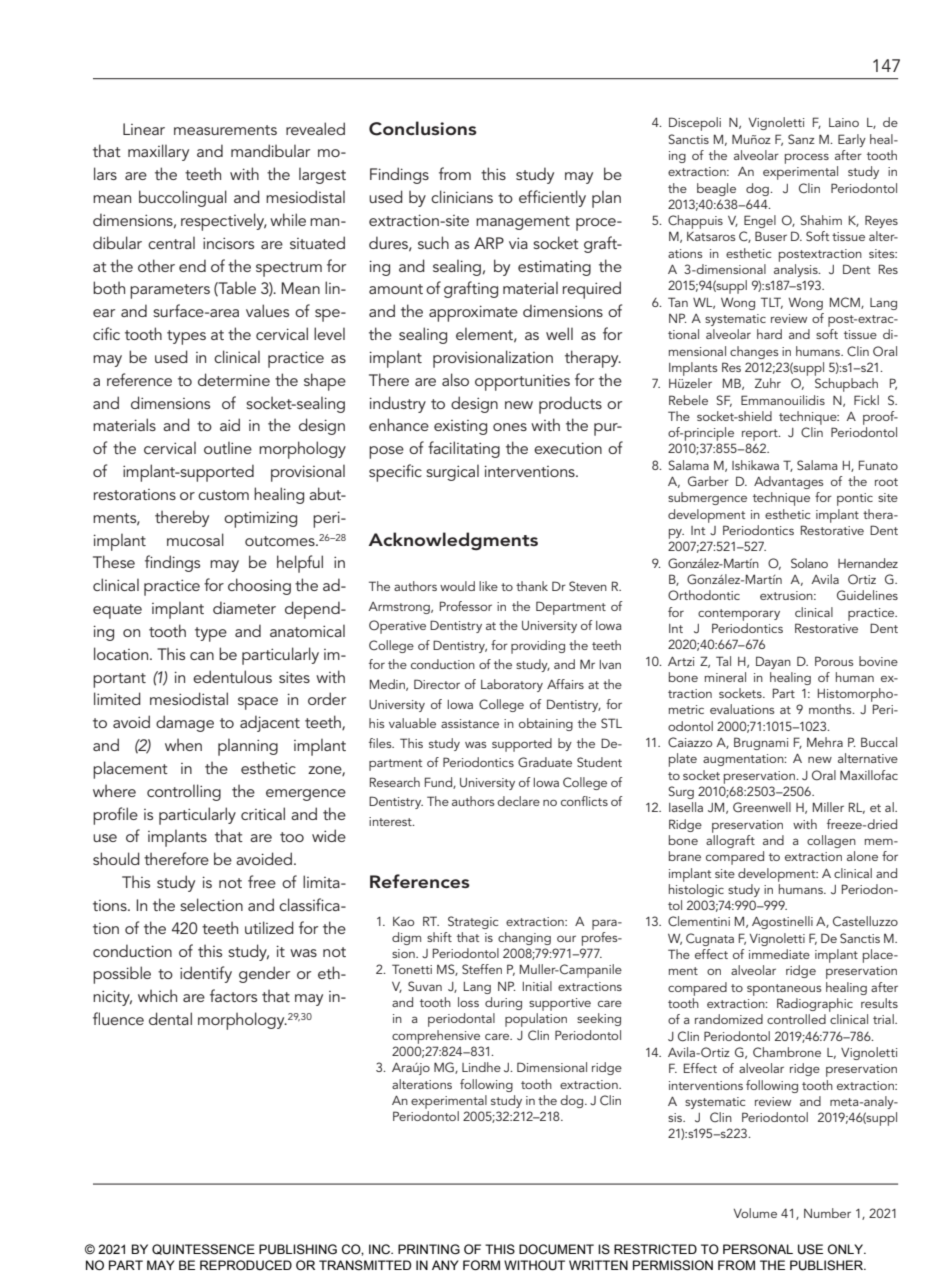  What do you see at coordinates (789, 482) in the image?
I see `Advantages` at bounding box center [789, 482].
